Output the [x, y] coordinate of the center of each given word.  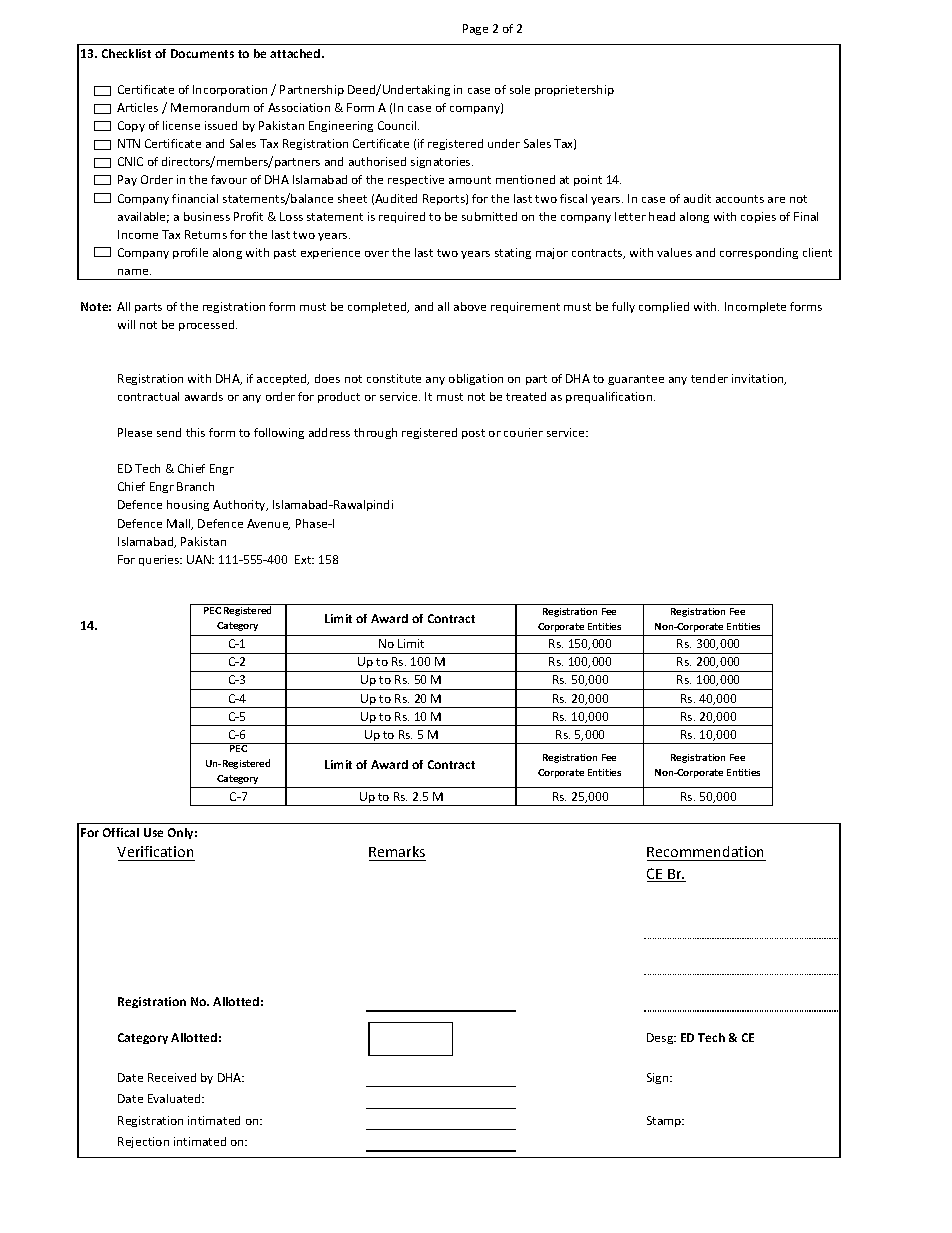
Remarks [397, 851]
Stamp [665, 1121]
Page [475, 29]
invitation [759, 379]
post [473, 434]
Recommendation [705, 851]
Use [153, 832]
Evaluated [175, 1098]
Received [172, 1077]
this [195, 432]
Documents [202, 53]
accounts [740, 199]
